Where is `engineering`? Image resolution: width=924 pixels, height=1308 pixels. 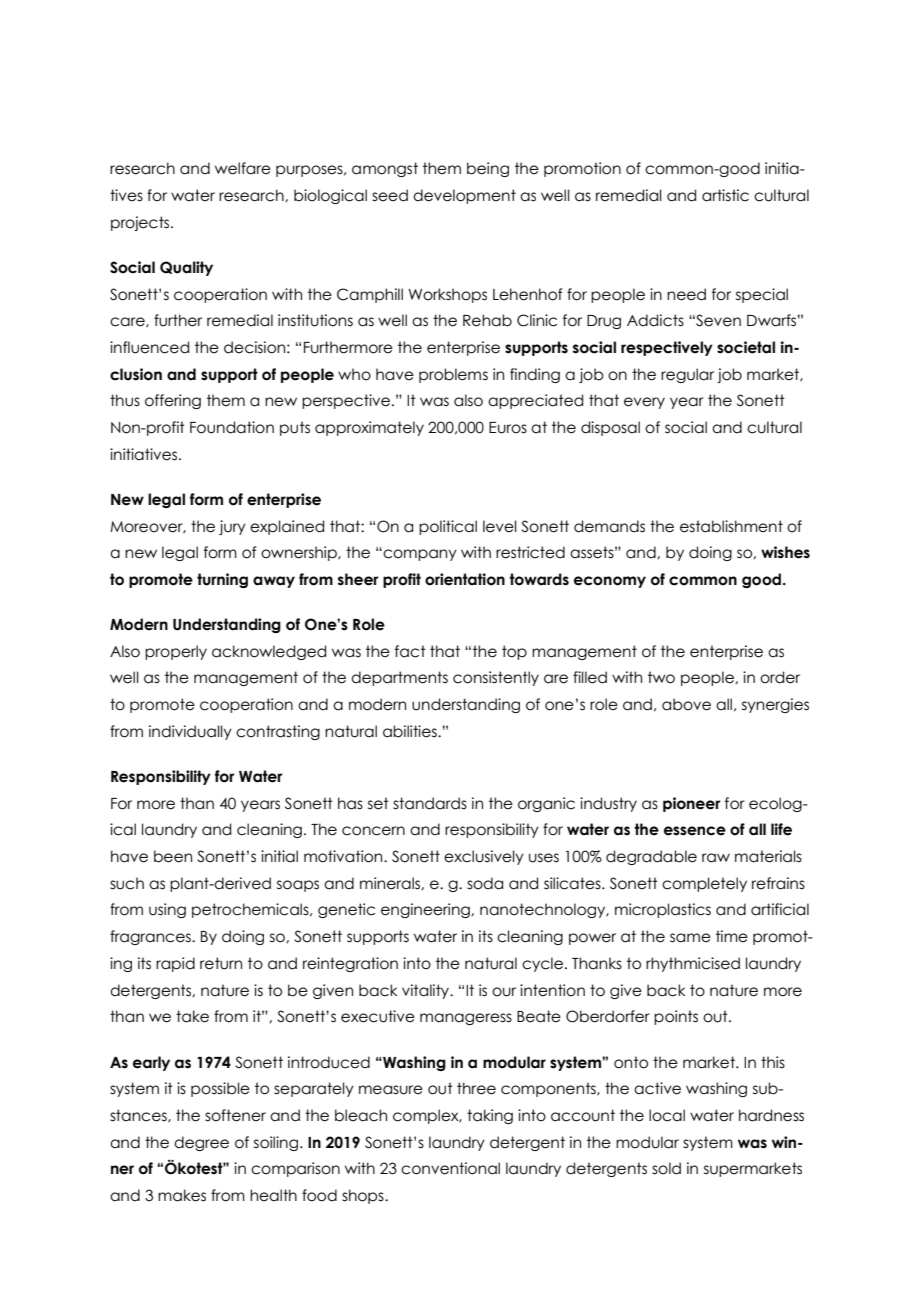 engineering is located at coordinates (426, 910).
